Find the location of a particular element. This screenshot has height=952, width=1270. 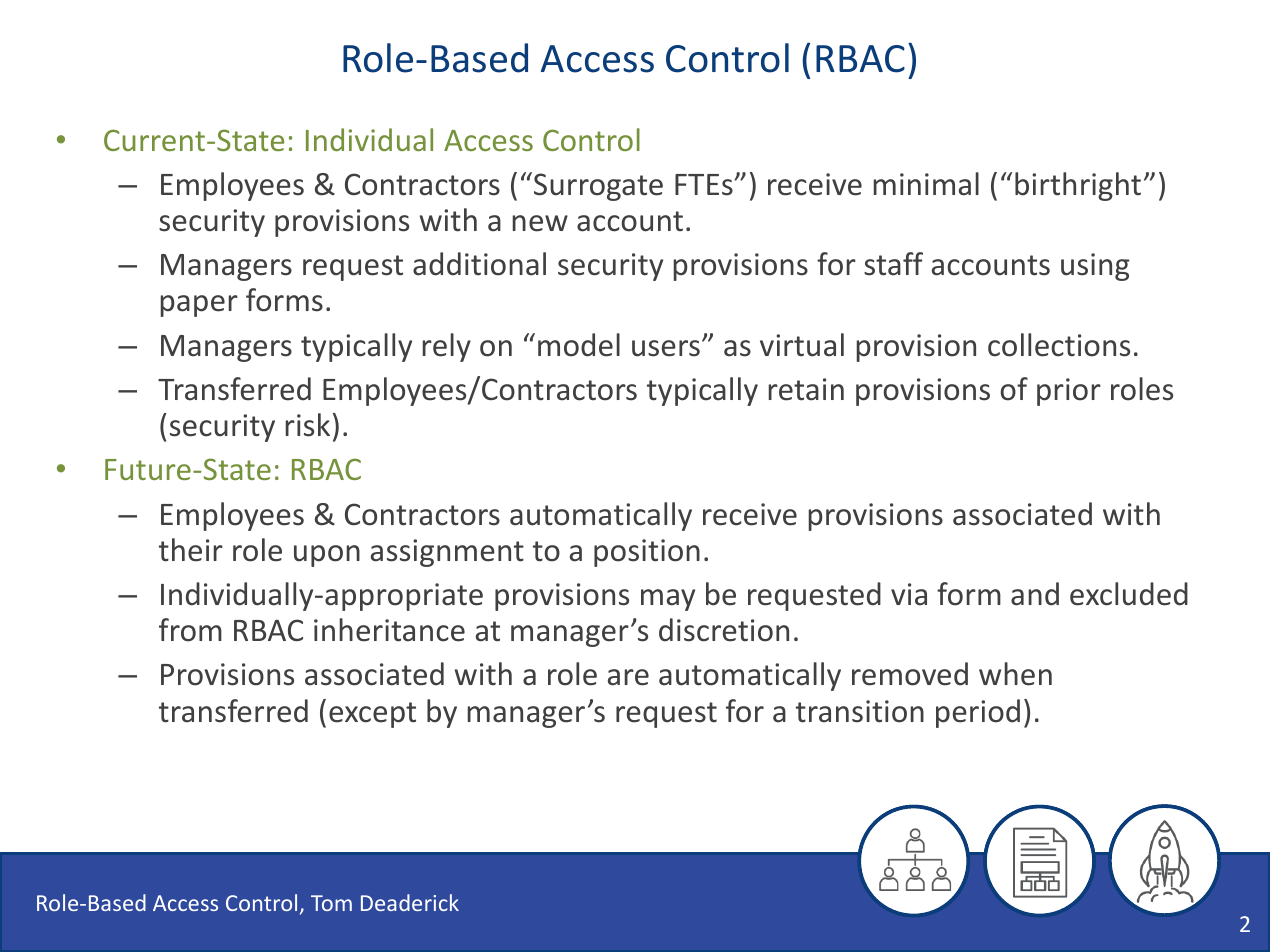

risk is located at coordinates (308, 425).
